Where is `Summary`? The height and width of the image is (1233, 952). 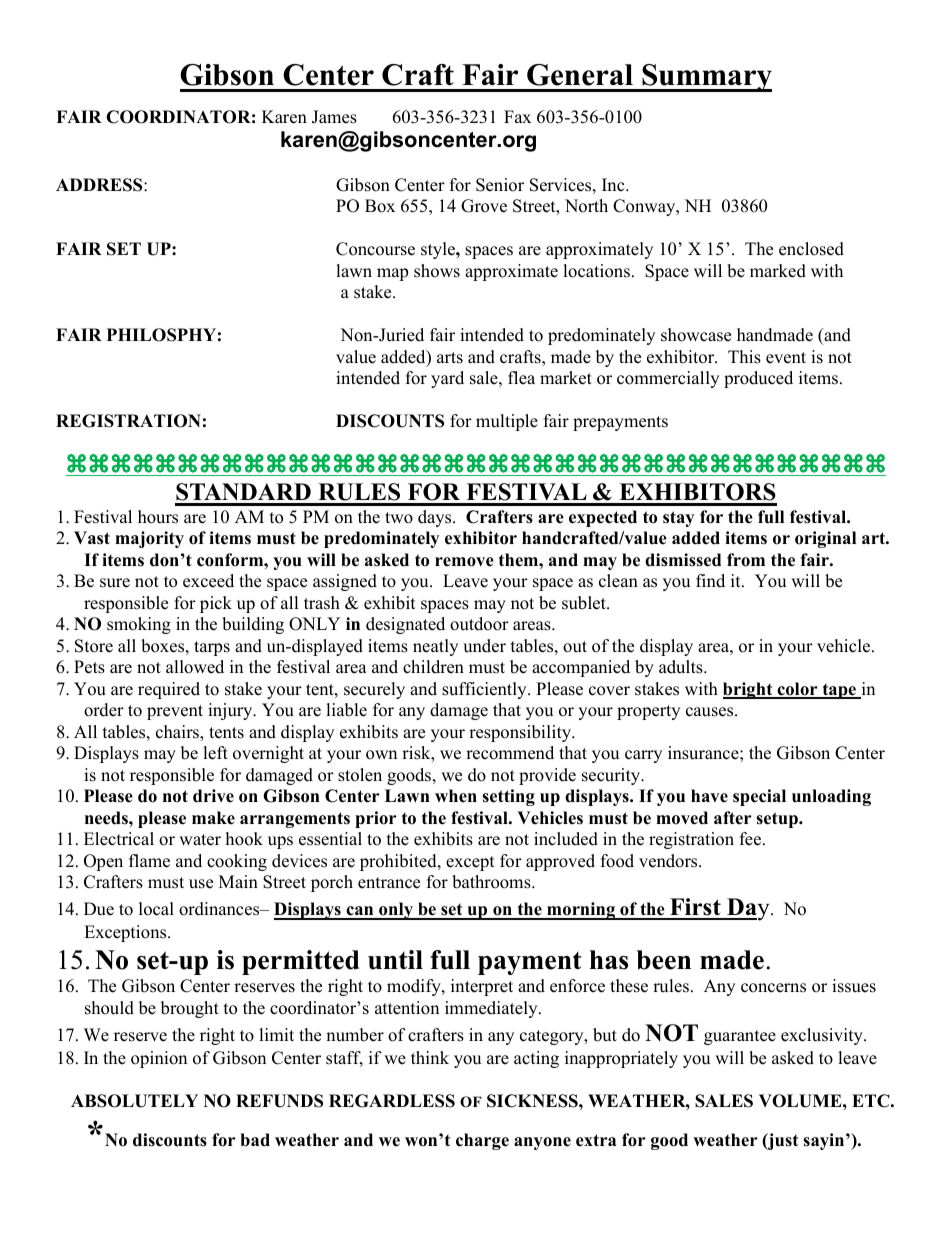 Summary is located at coordinates (706, 78).
